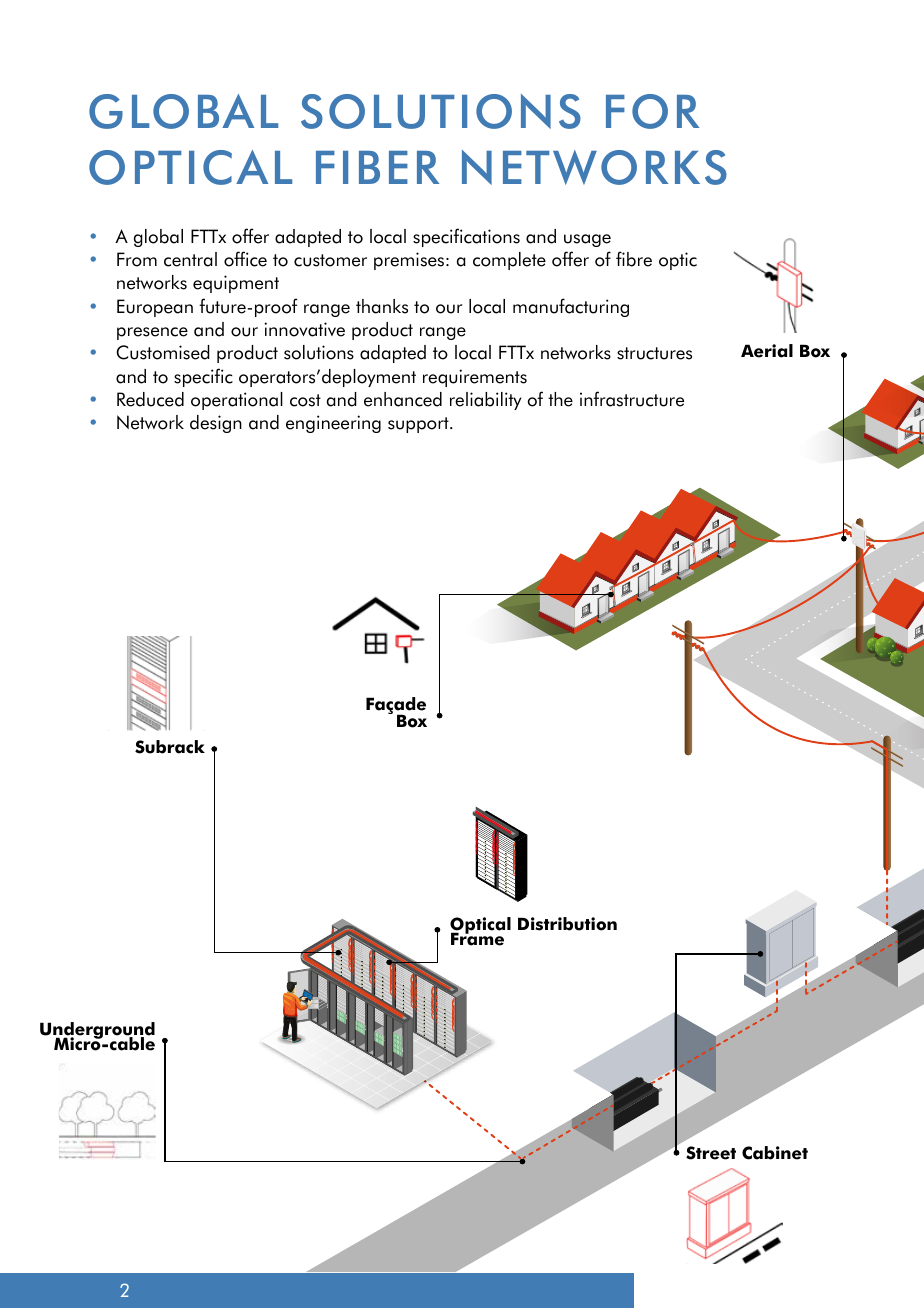 The width and height of the page is (924, 1308). Describe the element at coordinates (652, 111) in the page. I see `FOR` at that location.
